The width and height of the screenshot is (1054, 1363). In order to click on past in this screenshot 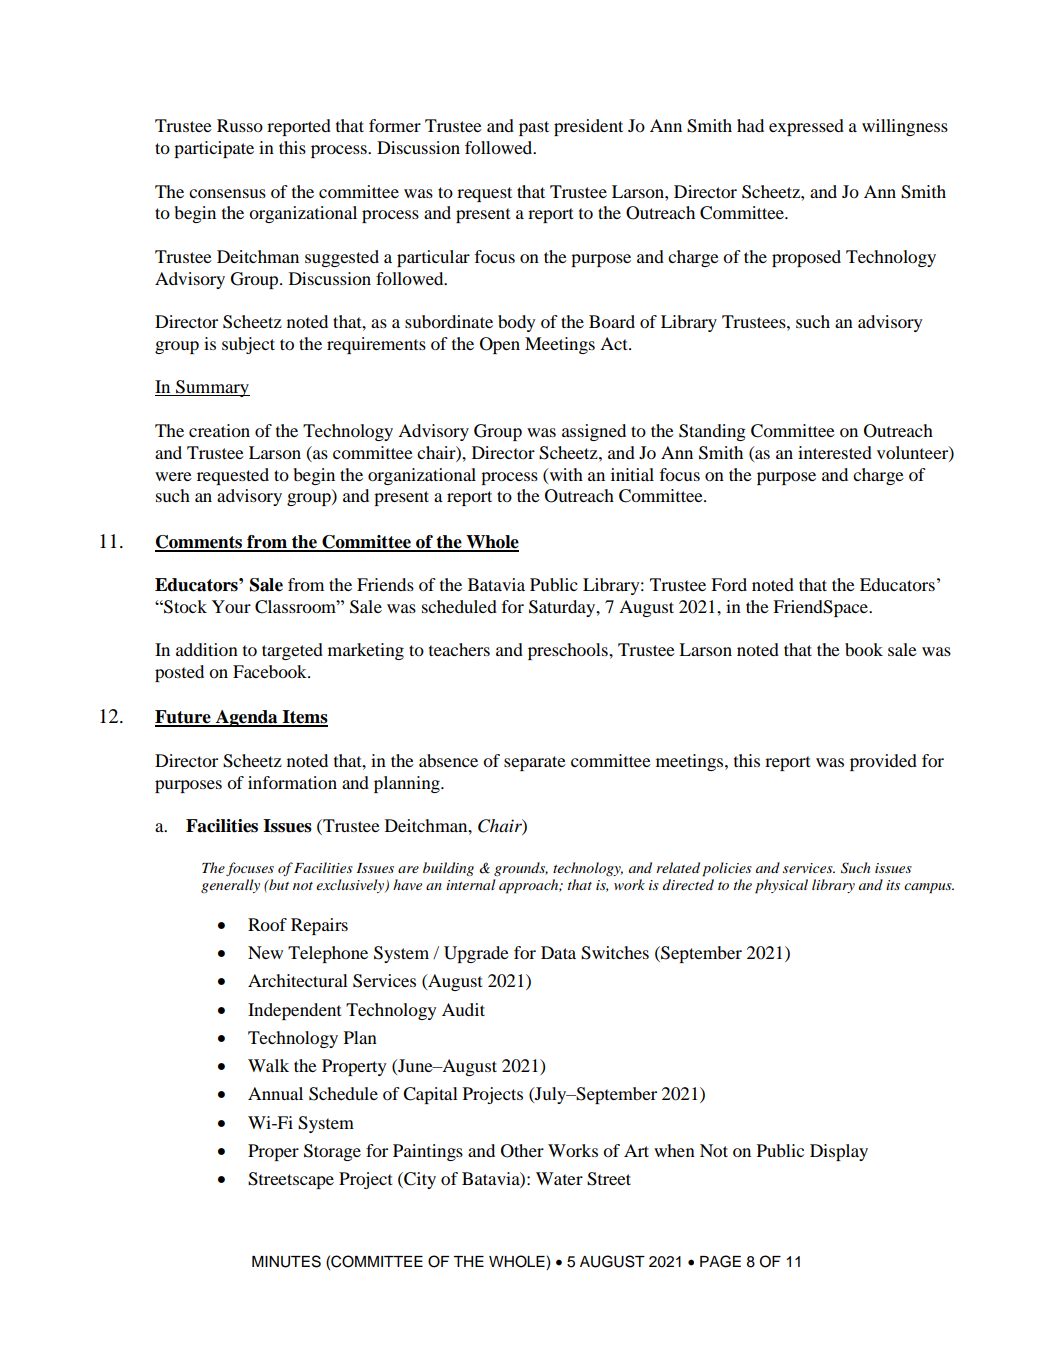, I will do `click(534, 128)`.
